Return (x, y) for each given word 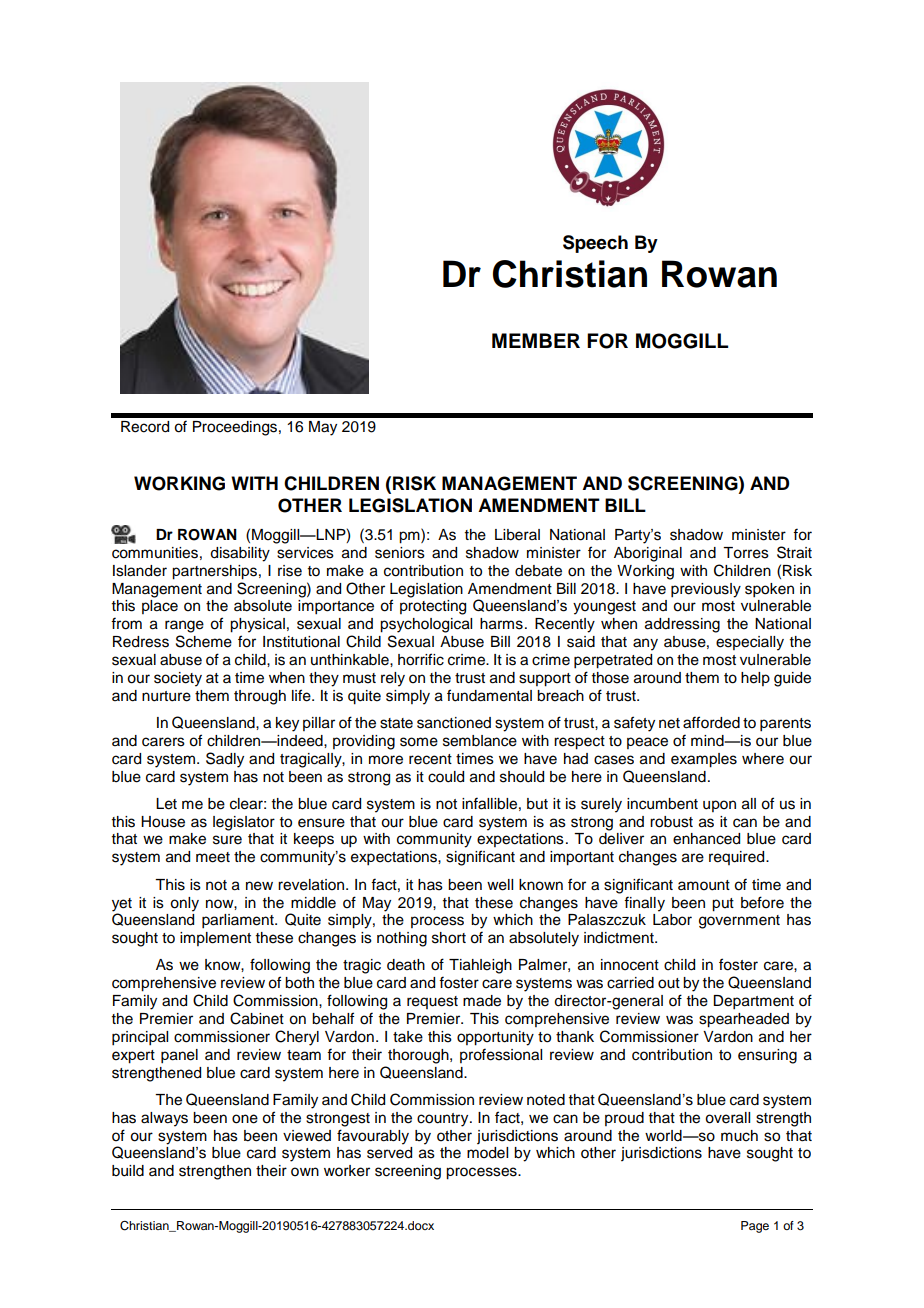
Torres (746, 553)
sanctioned (454, 723)
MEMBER (536, 340)
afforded (711, 722)
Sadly (225, 760)
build (128, 1171)
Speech (595, 244)
